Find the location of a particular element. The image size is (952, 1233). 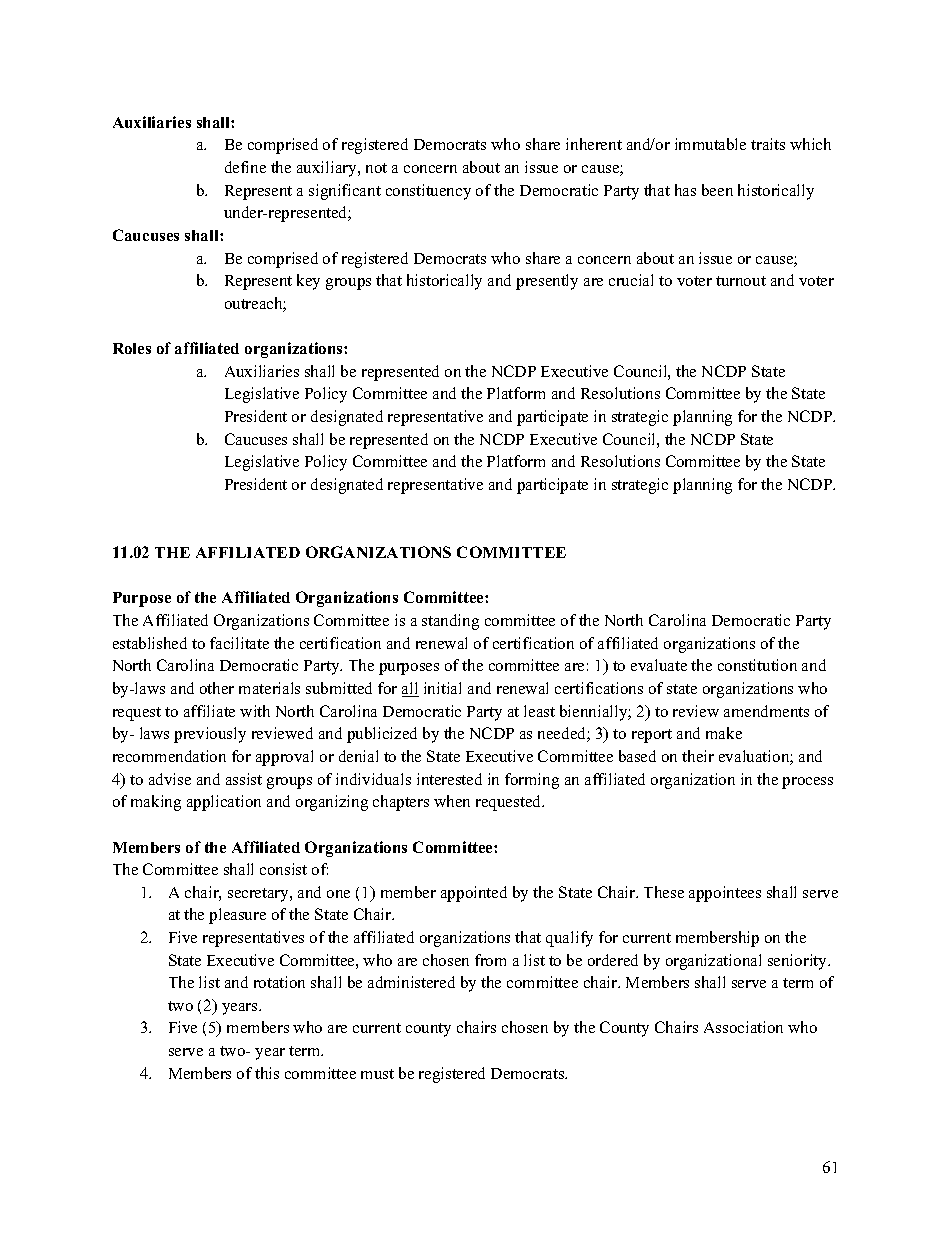

interested is located at coordinates (449, 779).
